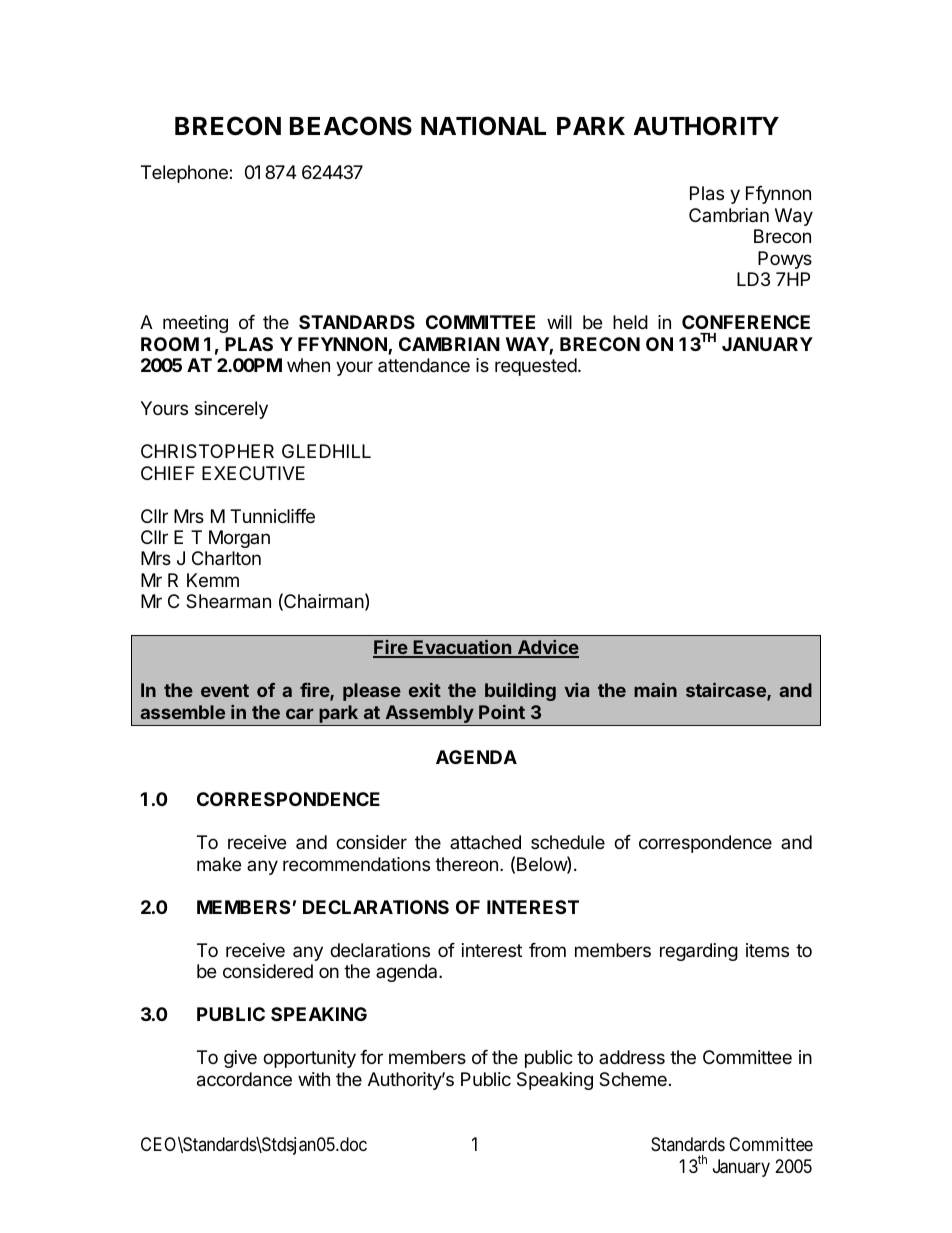 Image resolution: width=952 pixels, height=1233 pixels. I want to click on Telephone, so click(185, 174).
